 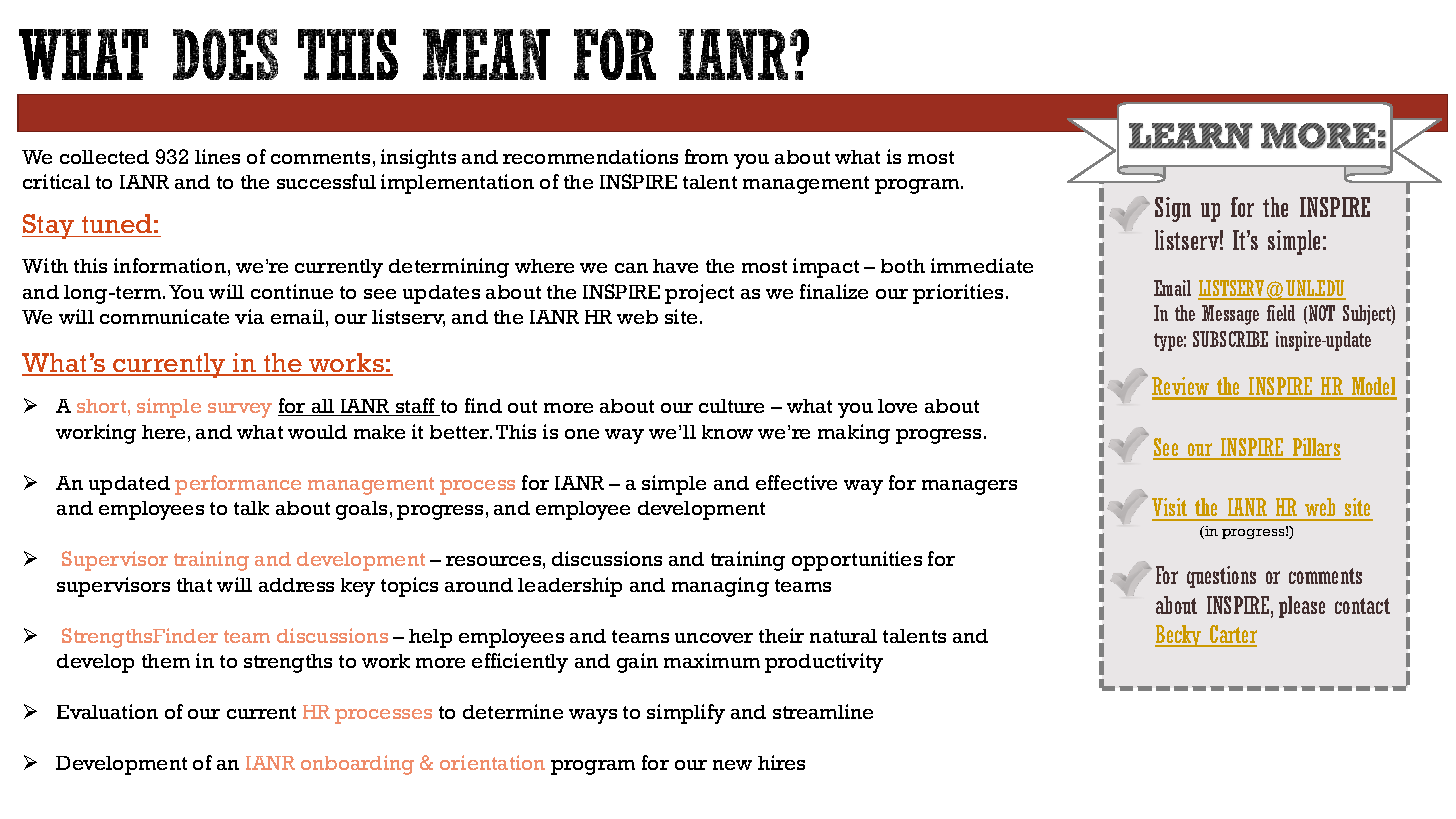 What do you see at coordinates (706, 156) in the image?
I see `from` at bounding box center [706, 156].
